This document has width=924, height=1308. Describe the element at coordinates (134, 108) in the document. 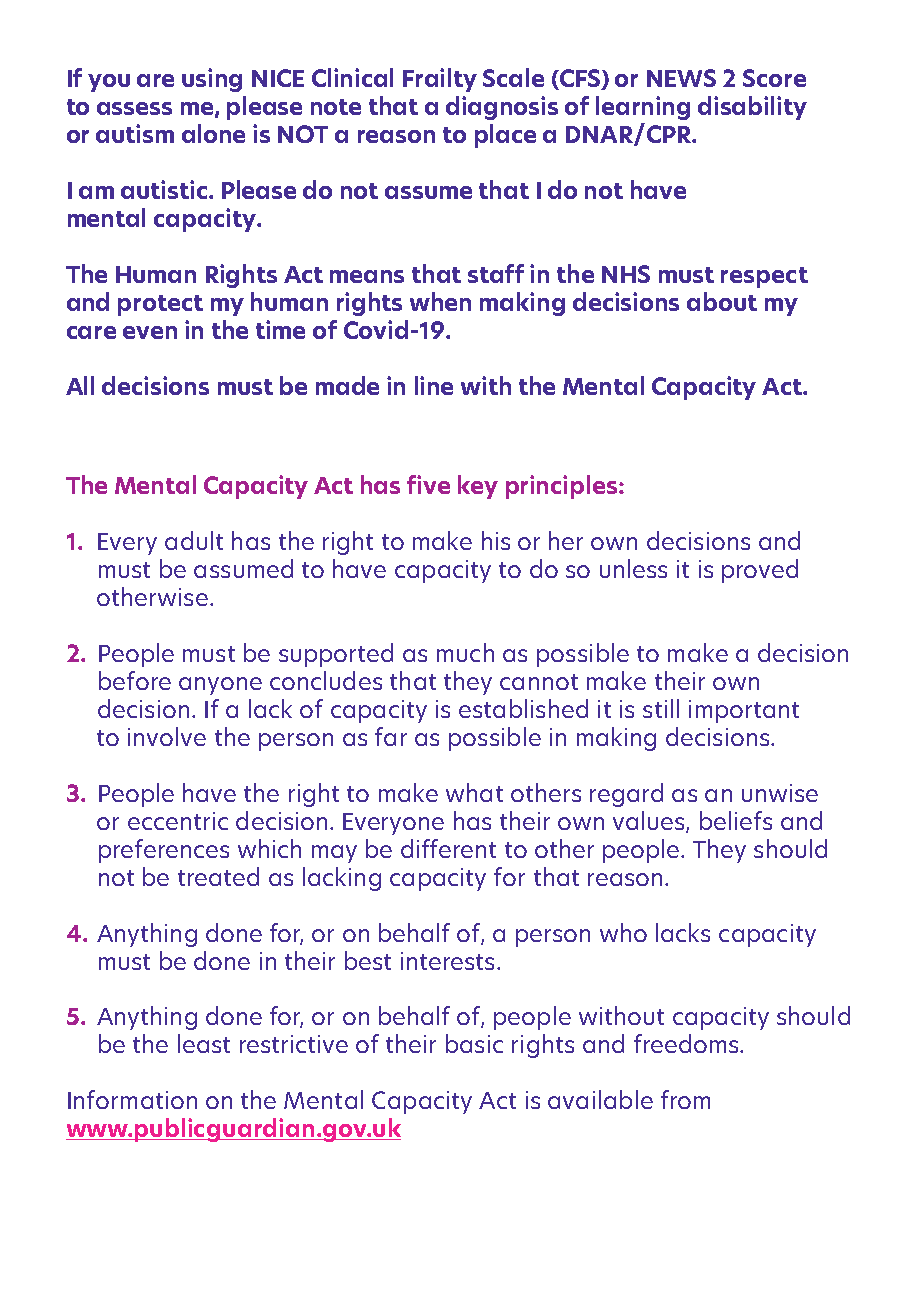

I see `assess` at that location.
